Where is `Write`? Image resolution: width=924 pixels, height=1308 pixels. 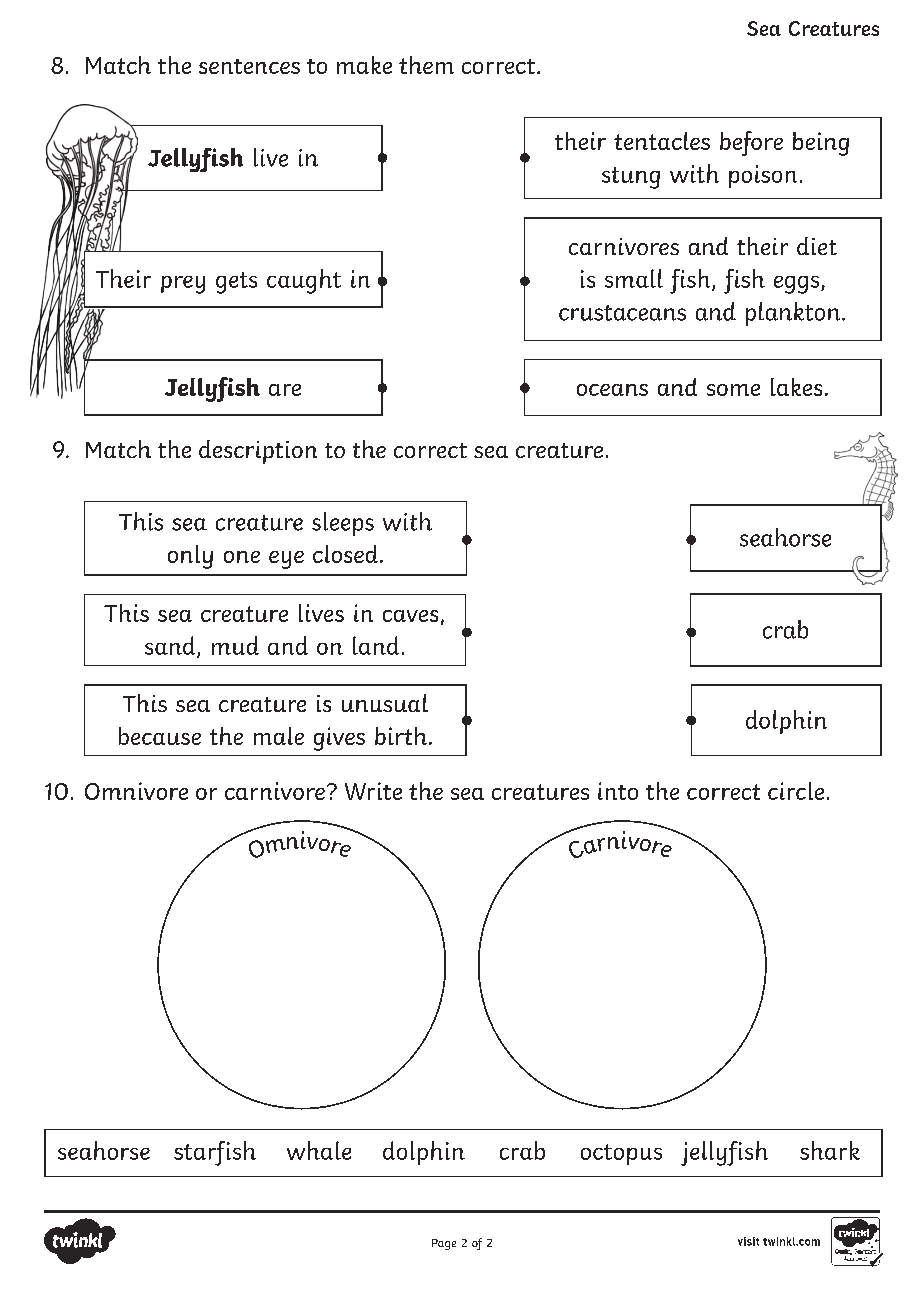
Write is located at coordinates (373, 791).
